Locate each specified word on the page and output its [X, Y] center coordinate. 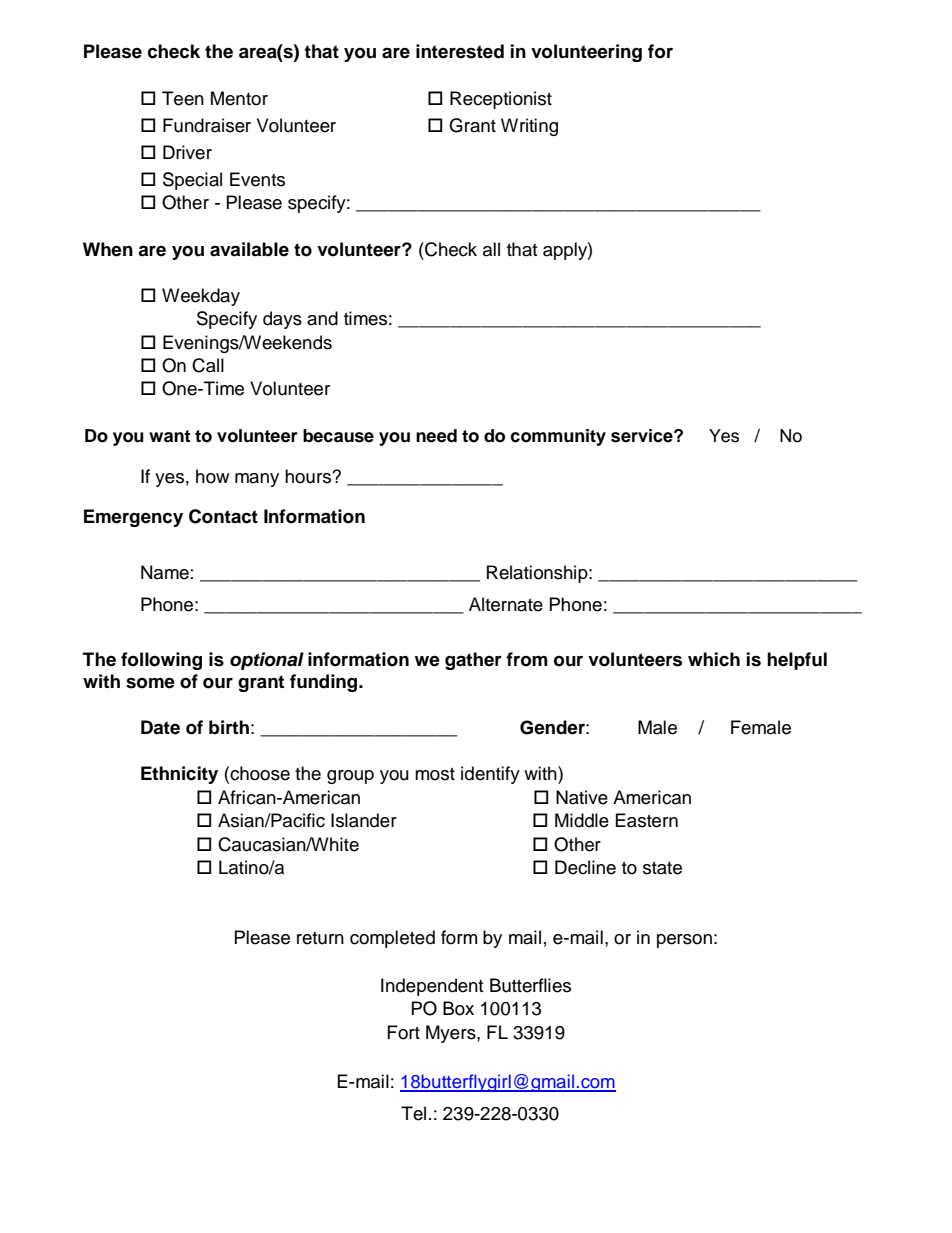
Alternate [506, 604]
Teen [183, 98]
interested [460, 51]
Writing [529, 127]
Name [165, 572]
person [684, 941]
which [714, 659]
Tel [413, 1113]
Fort [404, 1032]
